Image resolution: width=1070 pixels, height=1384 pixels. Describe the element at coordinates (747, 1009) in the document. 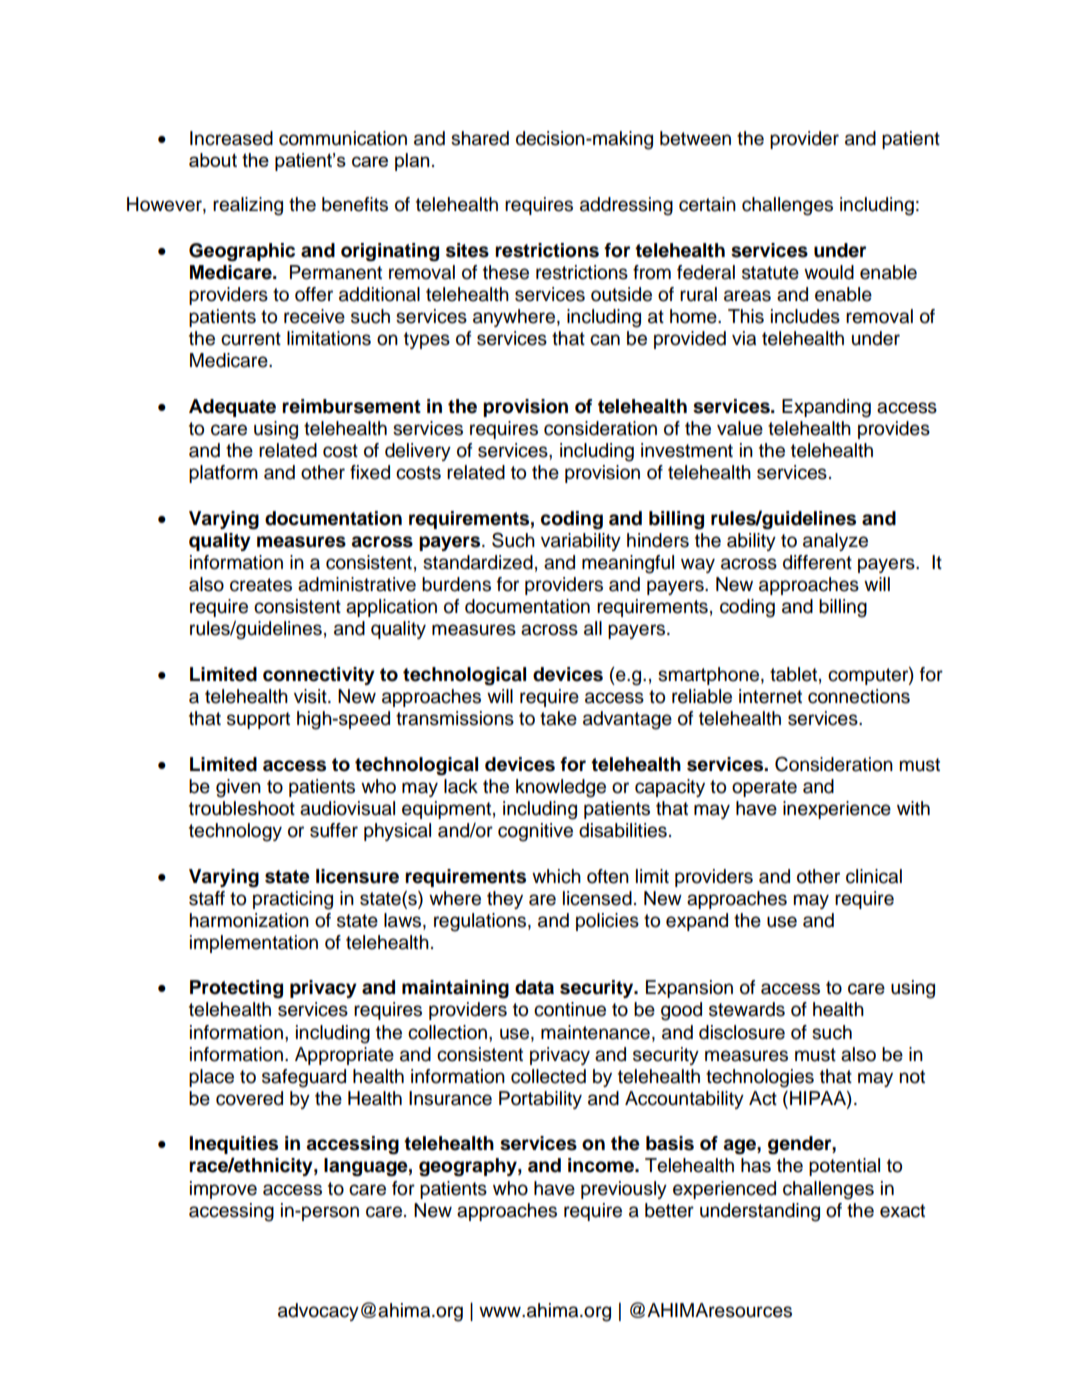

I see `stewards` at that location.
